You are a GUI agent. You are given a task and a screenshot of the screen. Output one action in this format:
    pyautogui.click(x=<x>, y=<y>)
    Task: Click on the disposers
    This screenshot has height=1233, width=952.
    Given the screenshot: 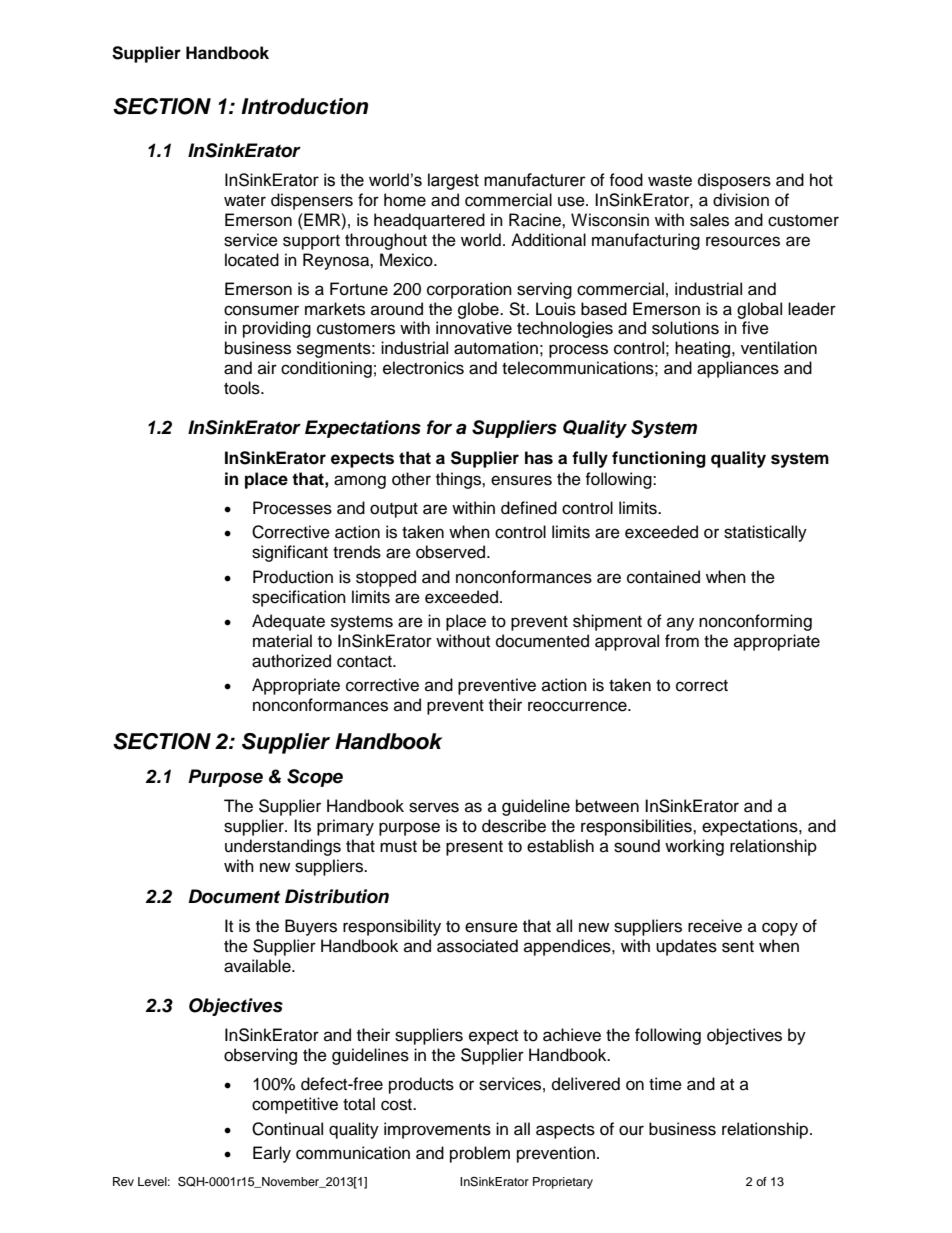 What is the action you would take?
    pyautogui.click(x=734, y=181)
